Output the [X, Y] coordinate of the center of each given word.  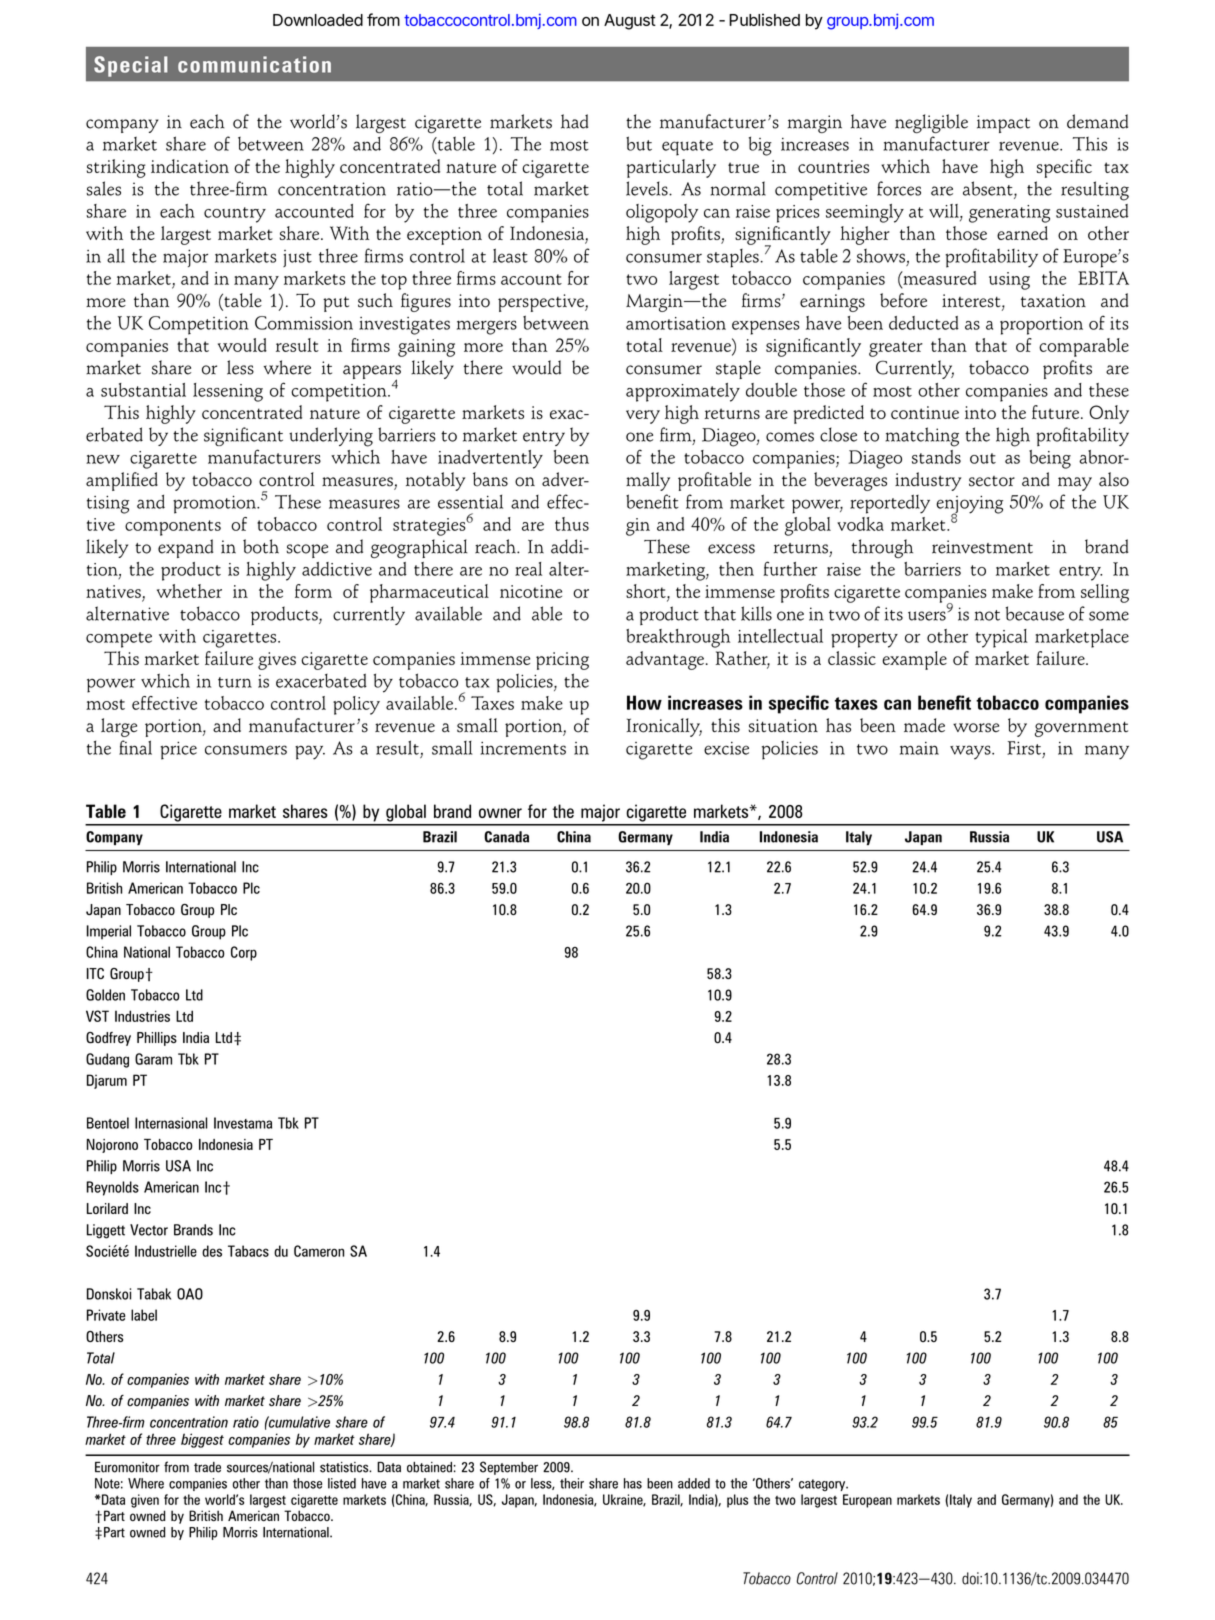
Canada [506, 837]
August [630, 22]
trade [207, 1467]
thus [572, 524]
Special [131, 66]
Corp [244, 953]
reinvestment [982, 547]
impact [1003, 124]
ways [971, 752]
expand [185, 548]
